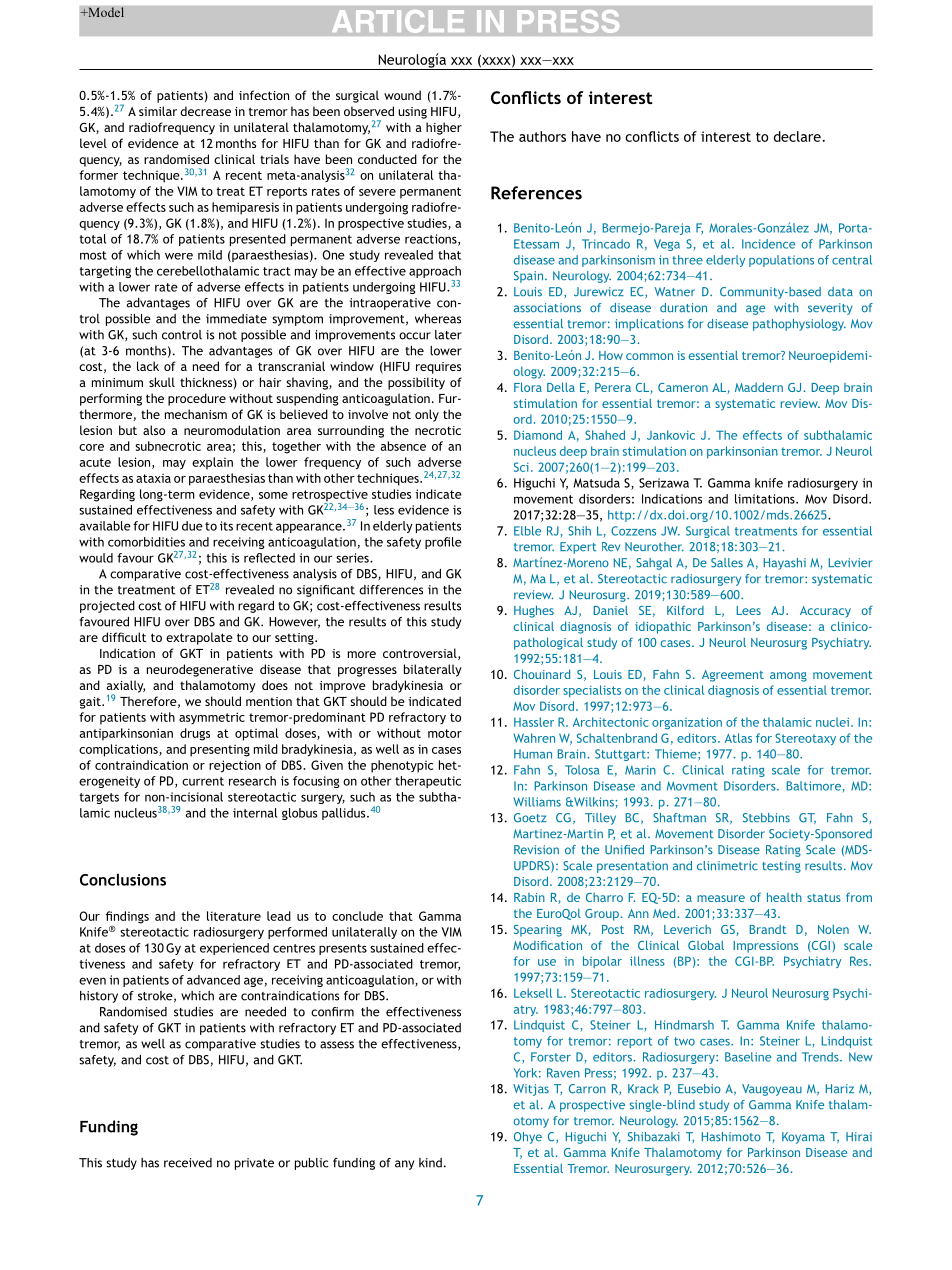 The image size is (952, 1270). I want to click on therapeutic, so click(428, 782).
